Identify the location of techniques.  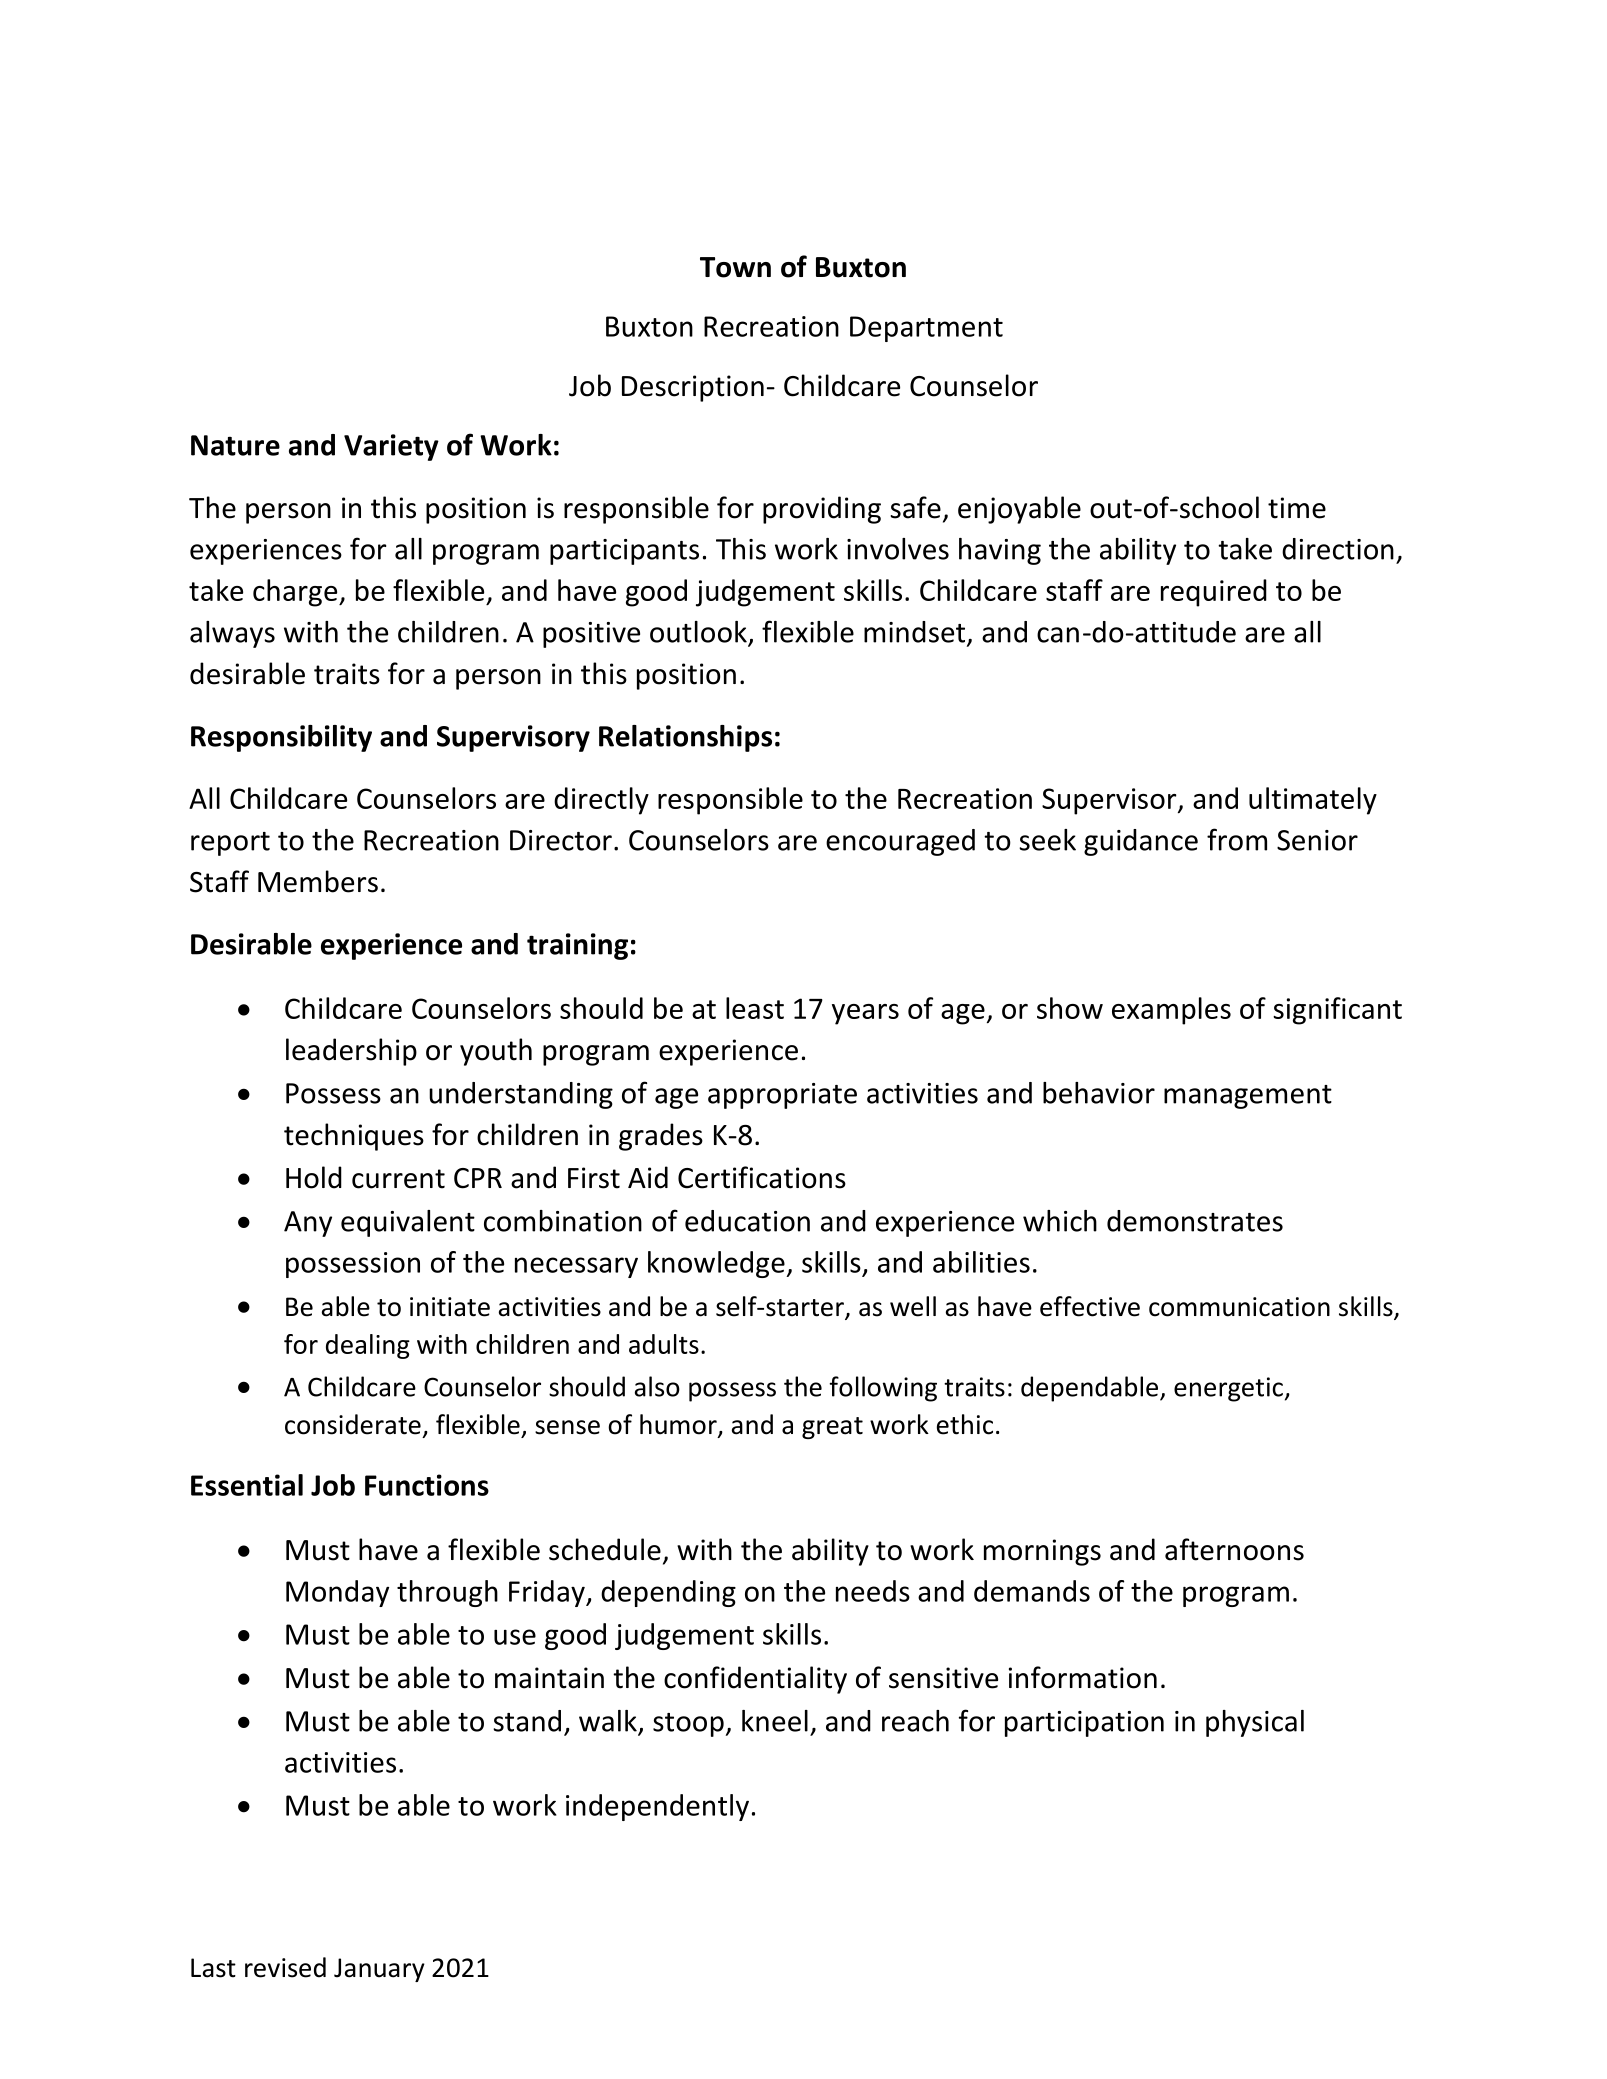
(354, 1137).
